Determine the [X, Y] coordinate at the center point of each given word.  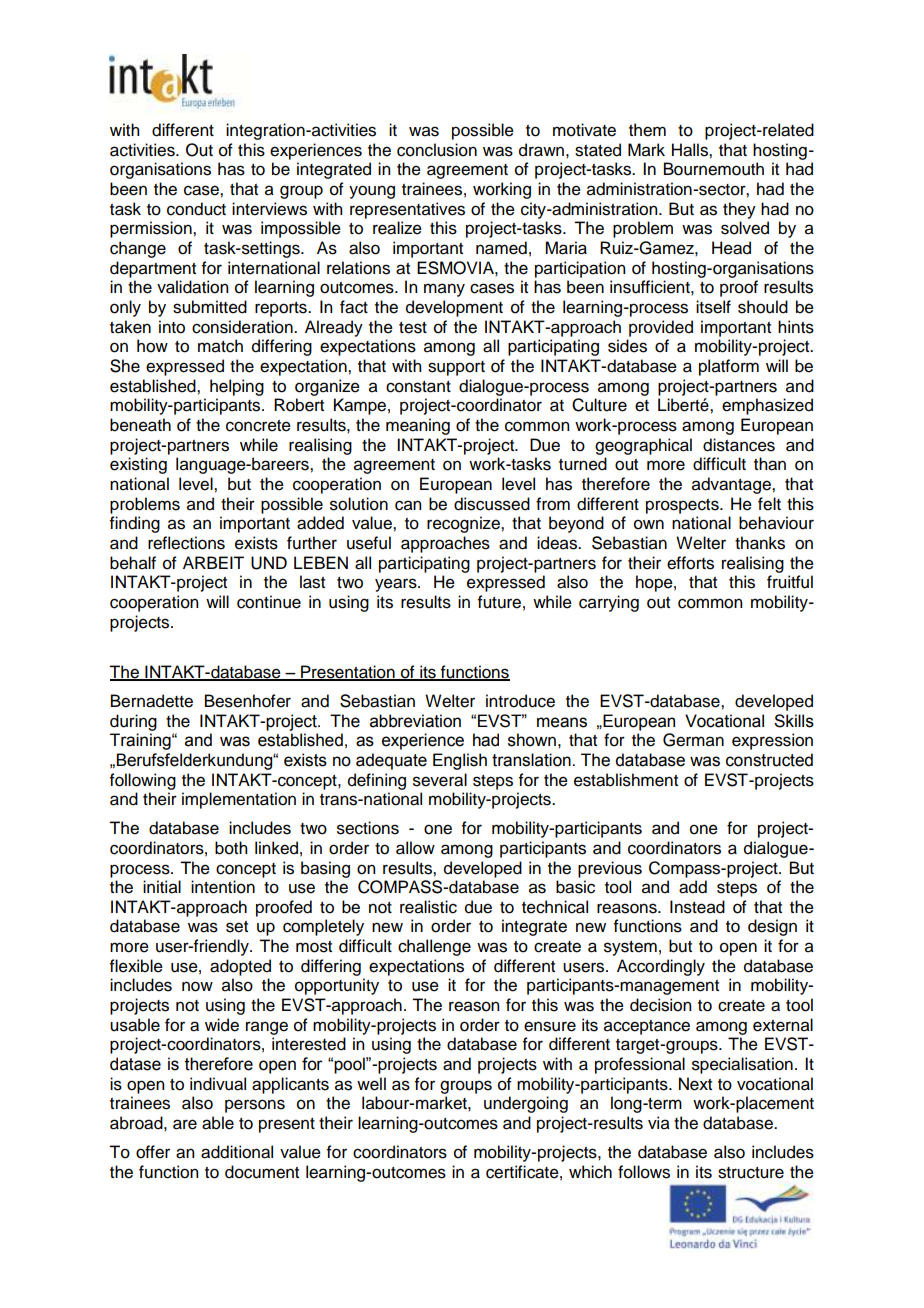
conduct [196, 209]
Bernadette [152, 701]
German [693, 740]
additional [237, 1152]
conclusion [437, 150]
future [499, 602]
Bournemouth [714, 169]
